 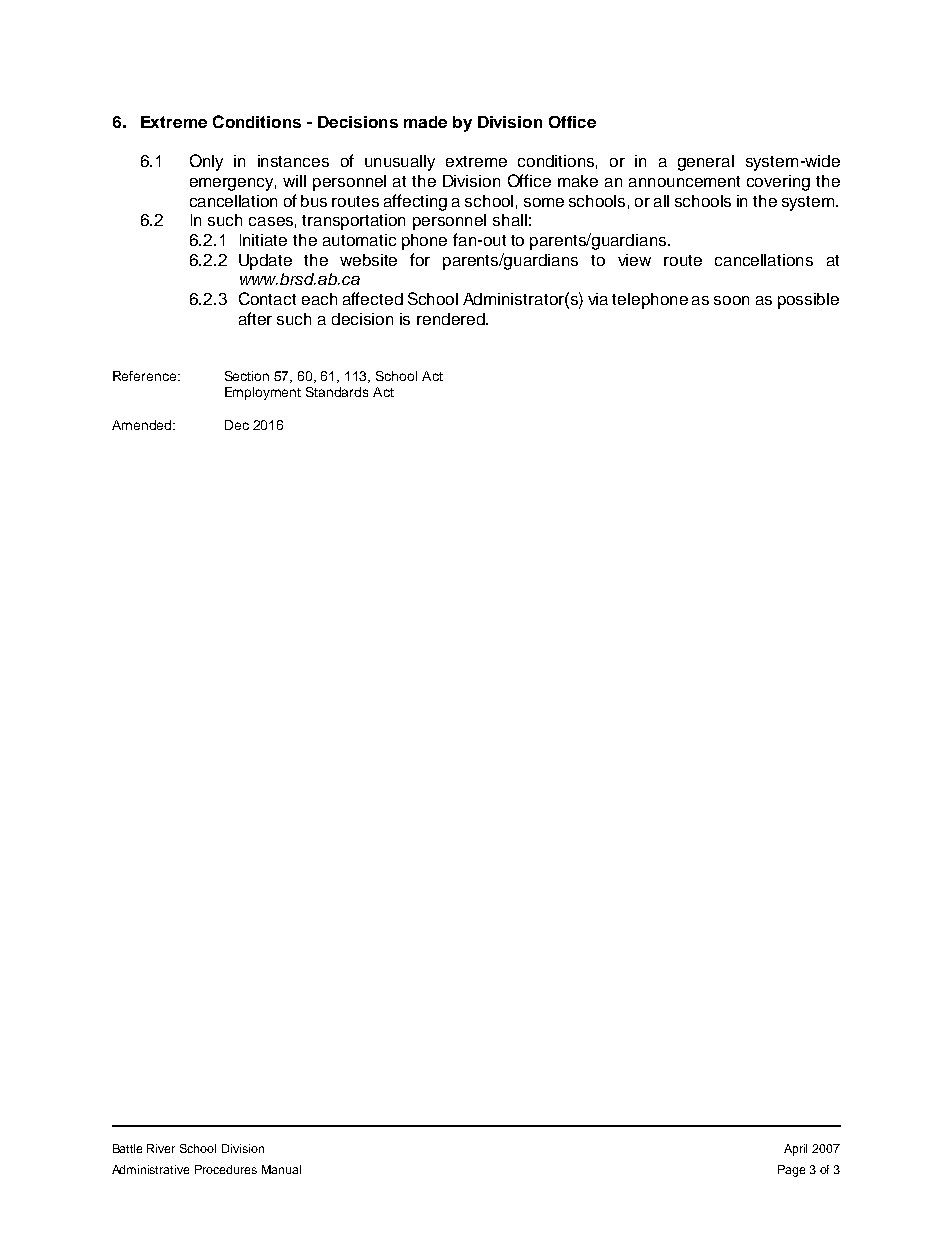 I want to click on made, so click(x=425, y=122).
